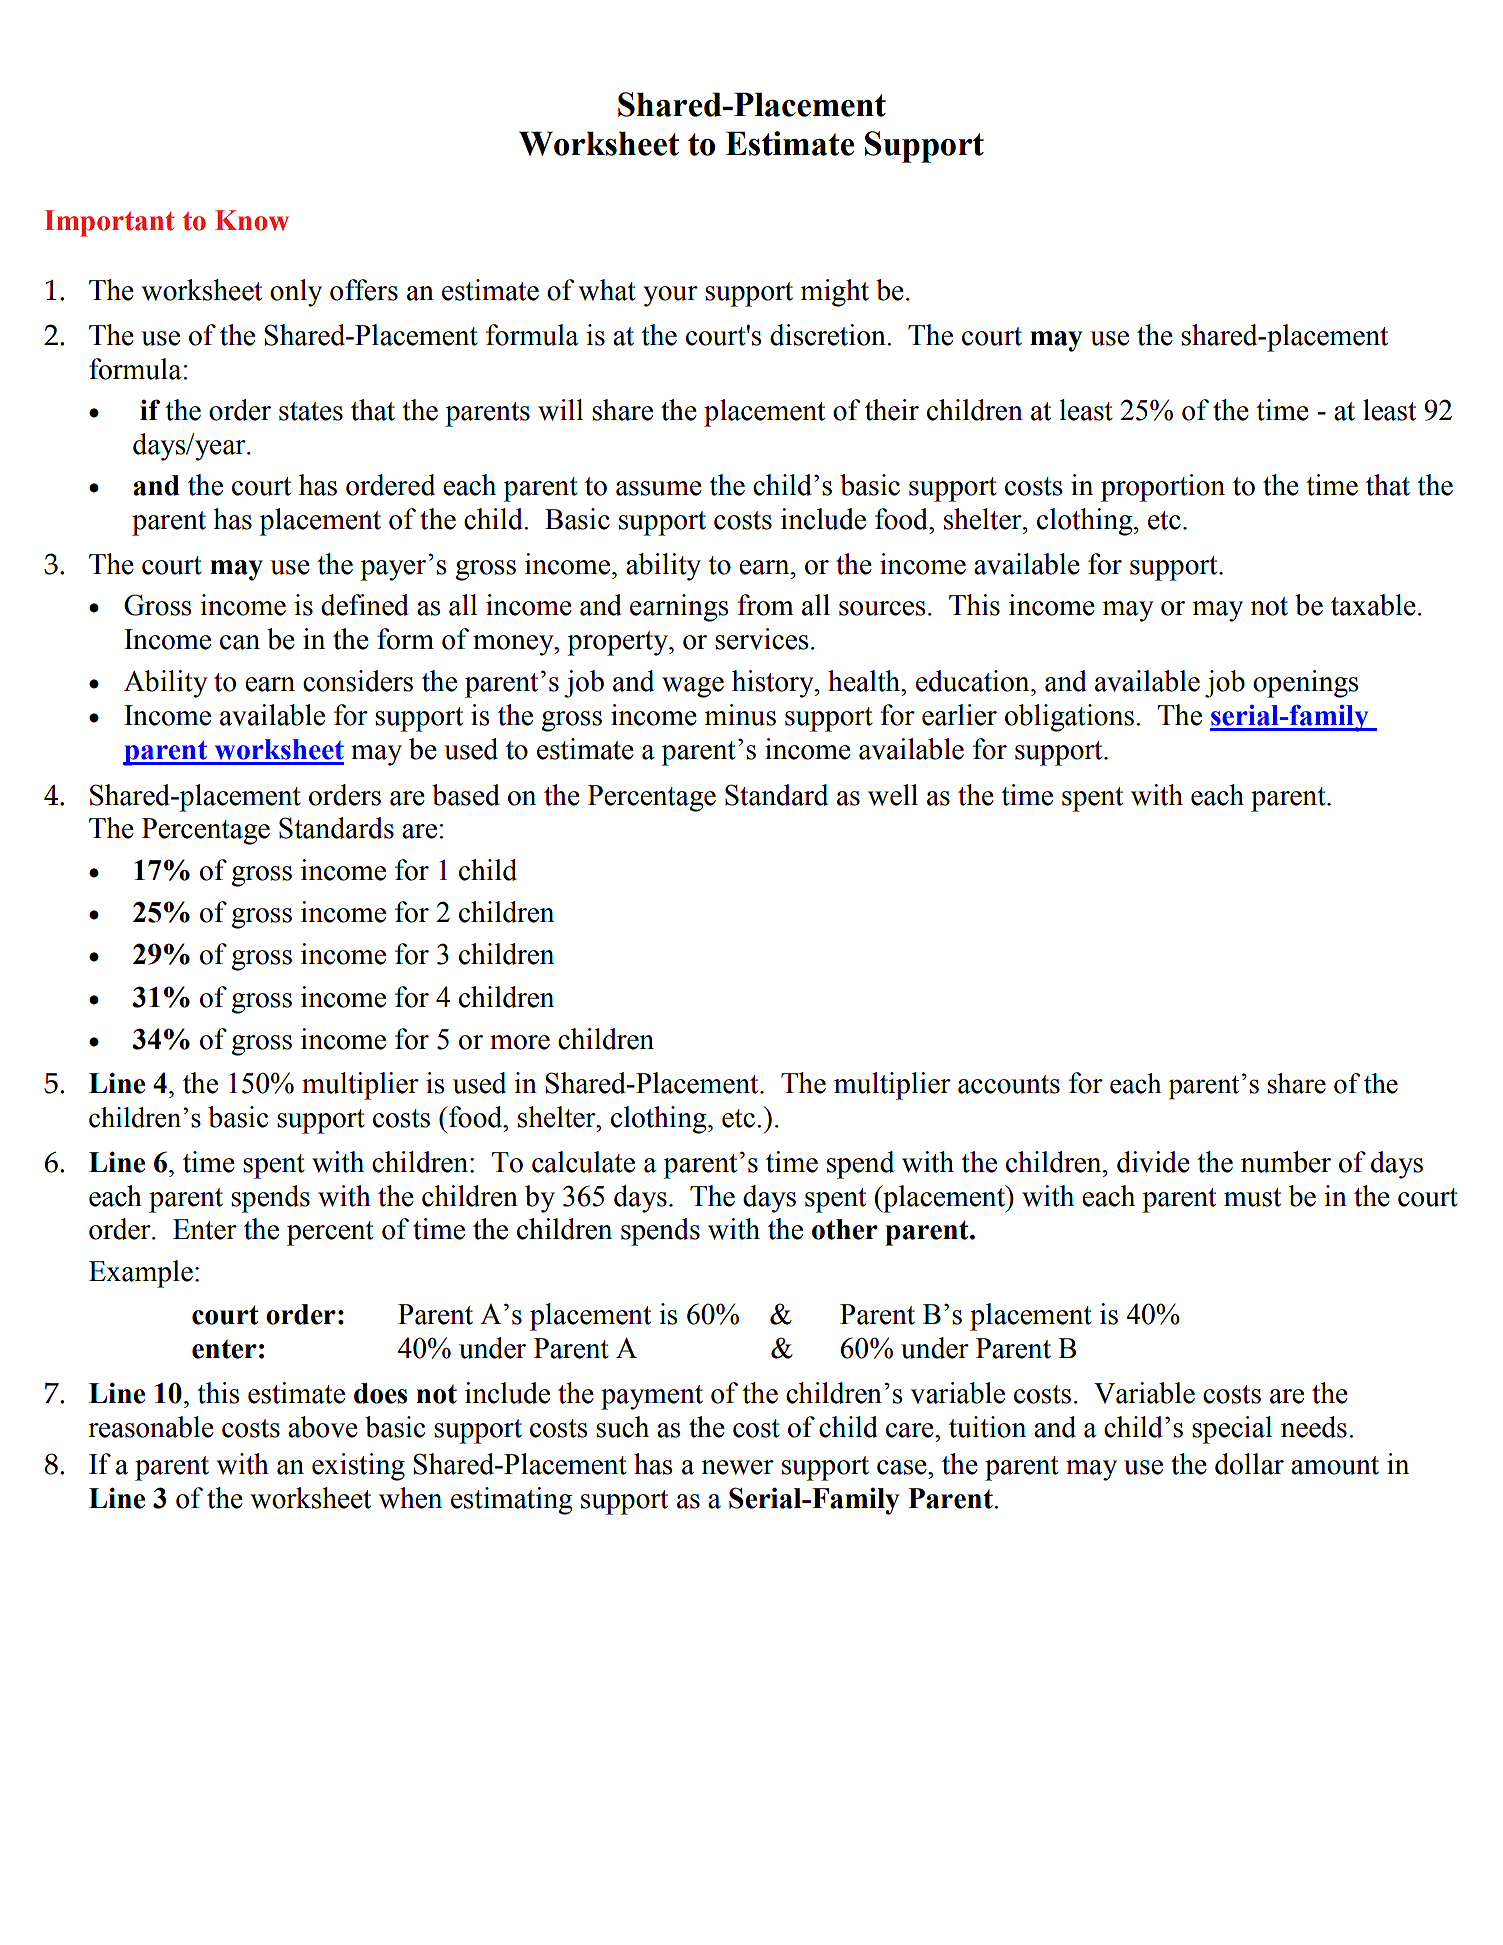 Image resolution: width=1503 pixels, height=1945 pixels. Describe the element at coordinates (520, 1042) in the screenshot. I see `more` at that location.
